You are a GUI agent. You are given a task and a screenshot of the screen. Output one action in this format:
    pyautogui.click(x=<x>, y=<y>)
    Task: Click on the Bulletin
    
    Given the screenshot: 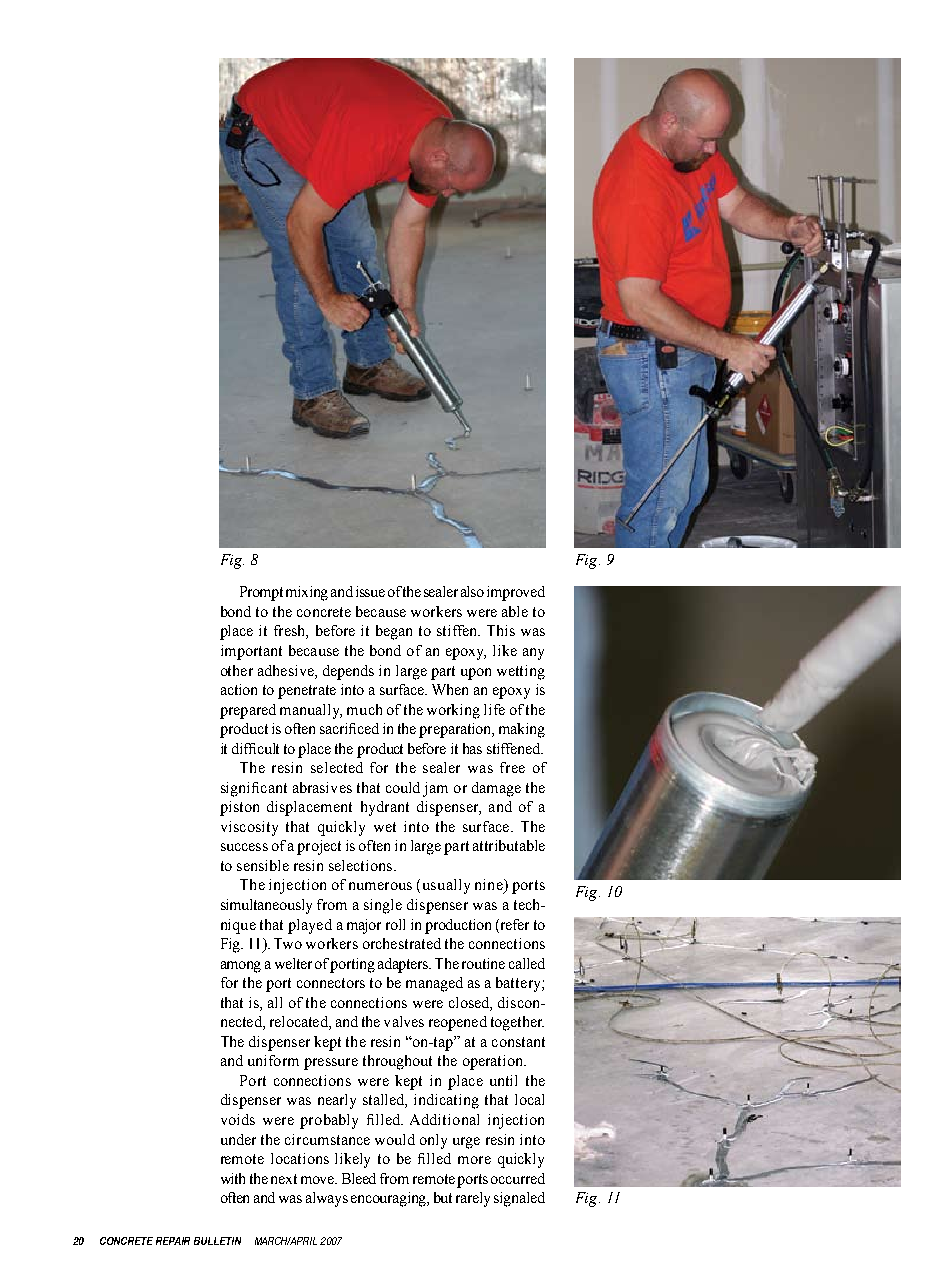 What is the action you would take?
    pyautogui.click(x=217, y=1241)
